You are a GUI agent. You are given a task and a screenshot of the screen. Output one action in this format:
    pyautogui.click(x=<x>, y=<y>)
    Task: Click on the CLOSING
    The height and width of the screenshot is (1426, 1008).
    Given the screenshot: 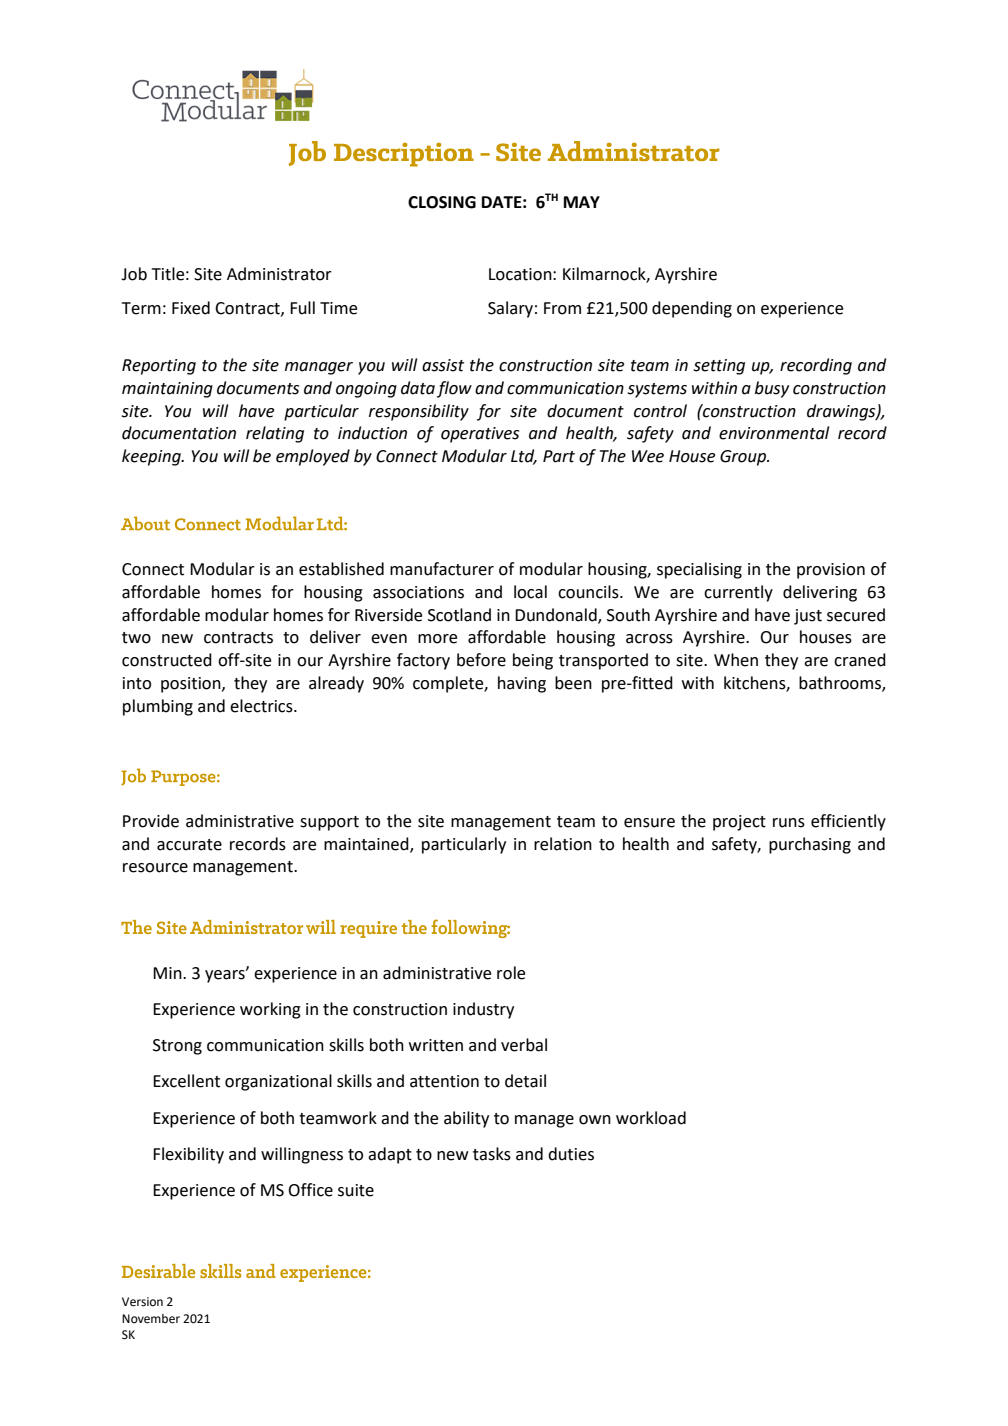 What is the action you would take?
    pyautogui.click(x=442, y=202)
